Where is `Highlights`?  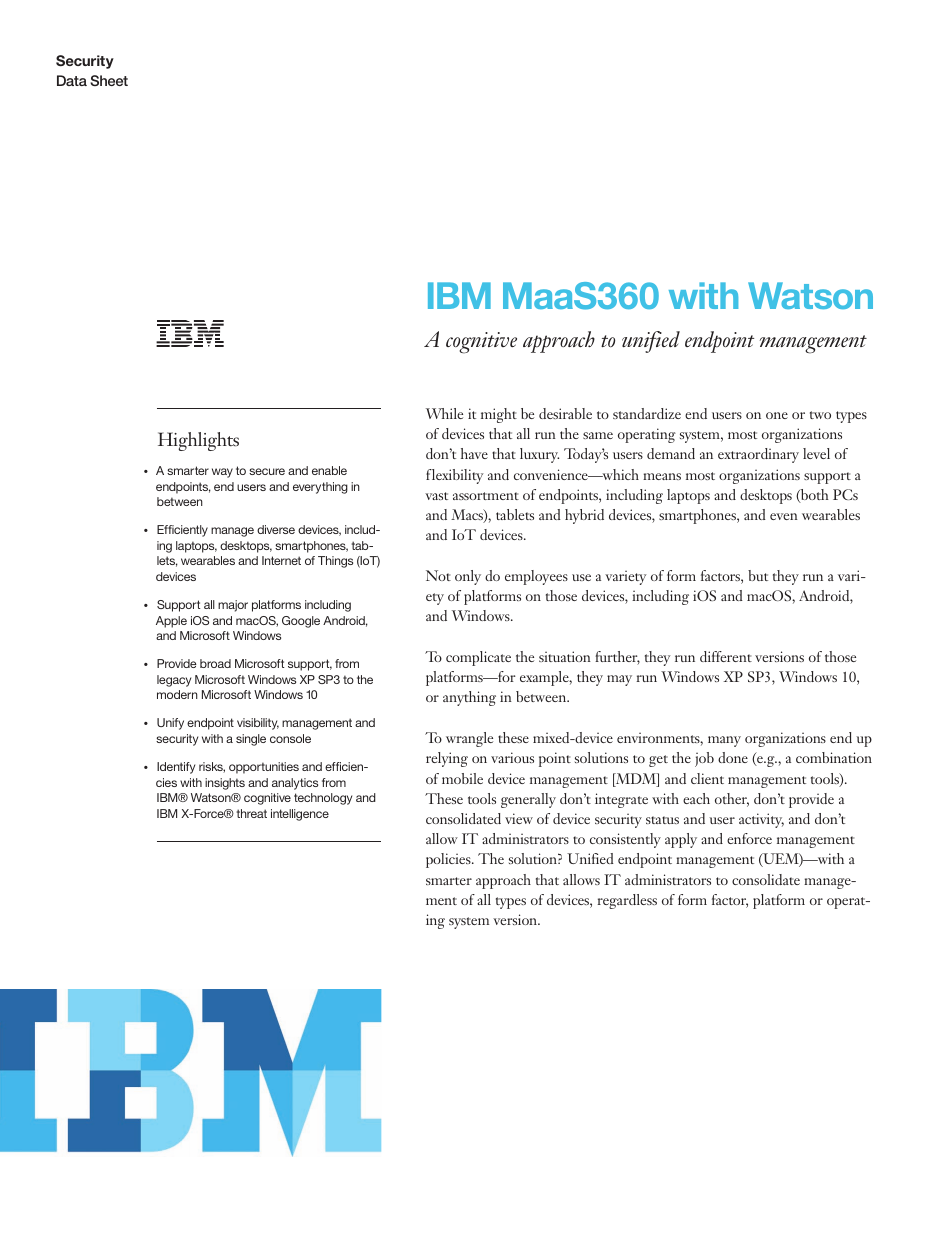
Highlights is located at coordinates (198, 441).
